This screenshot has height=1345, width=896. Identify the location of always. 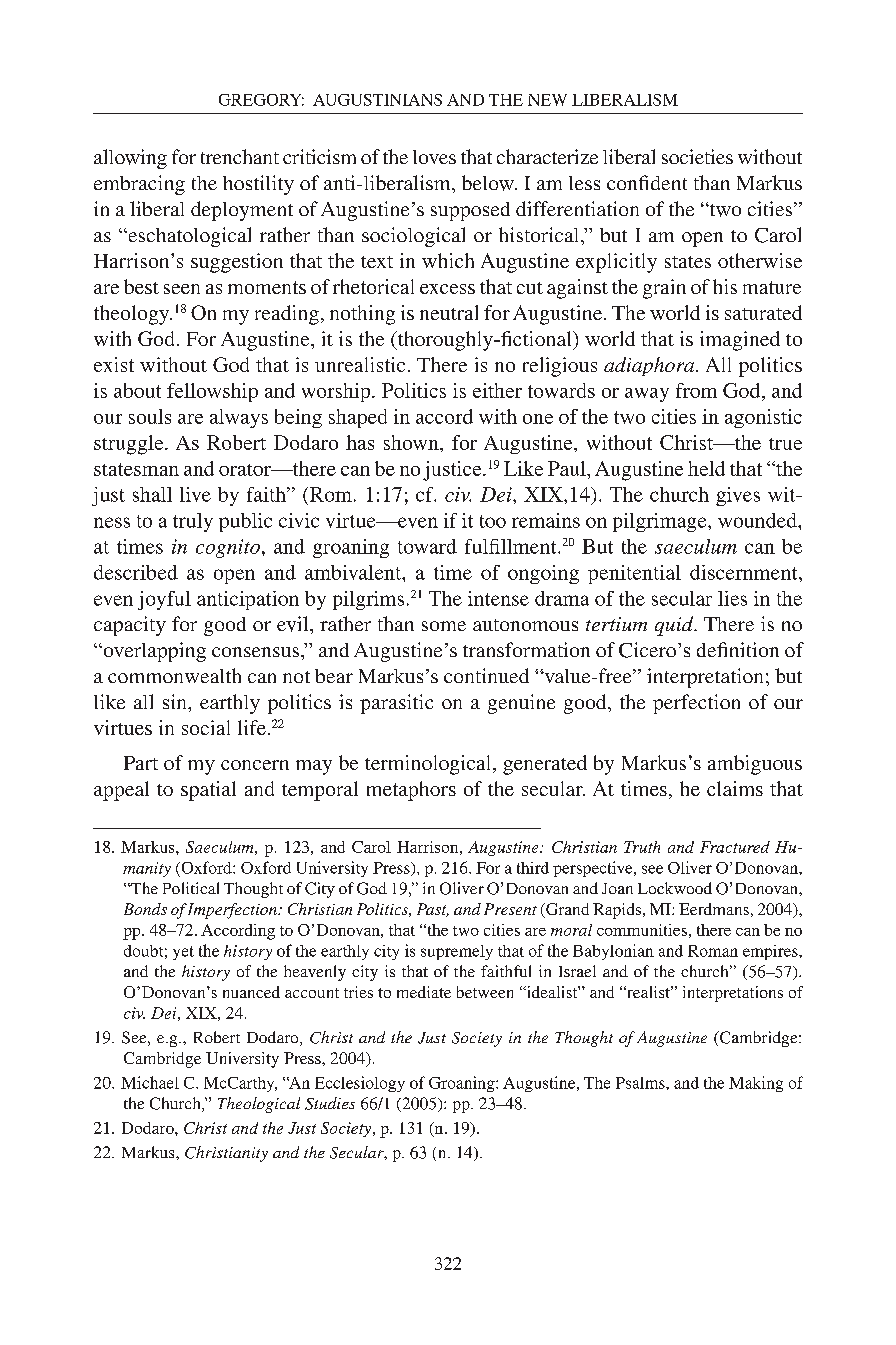
(239, 418).
